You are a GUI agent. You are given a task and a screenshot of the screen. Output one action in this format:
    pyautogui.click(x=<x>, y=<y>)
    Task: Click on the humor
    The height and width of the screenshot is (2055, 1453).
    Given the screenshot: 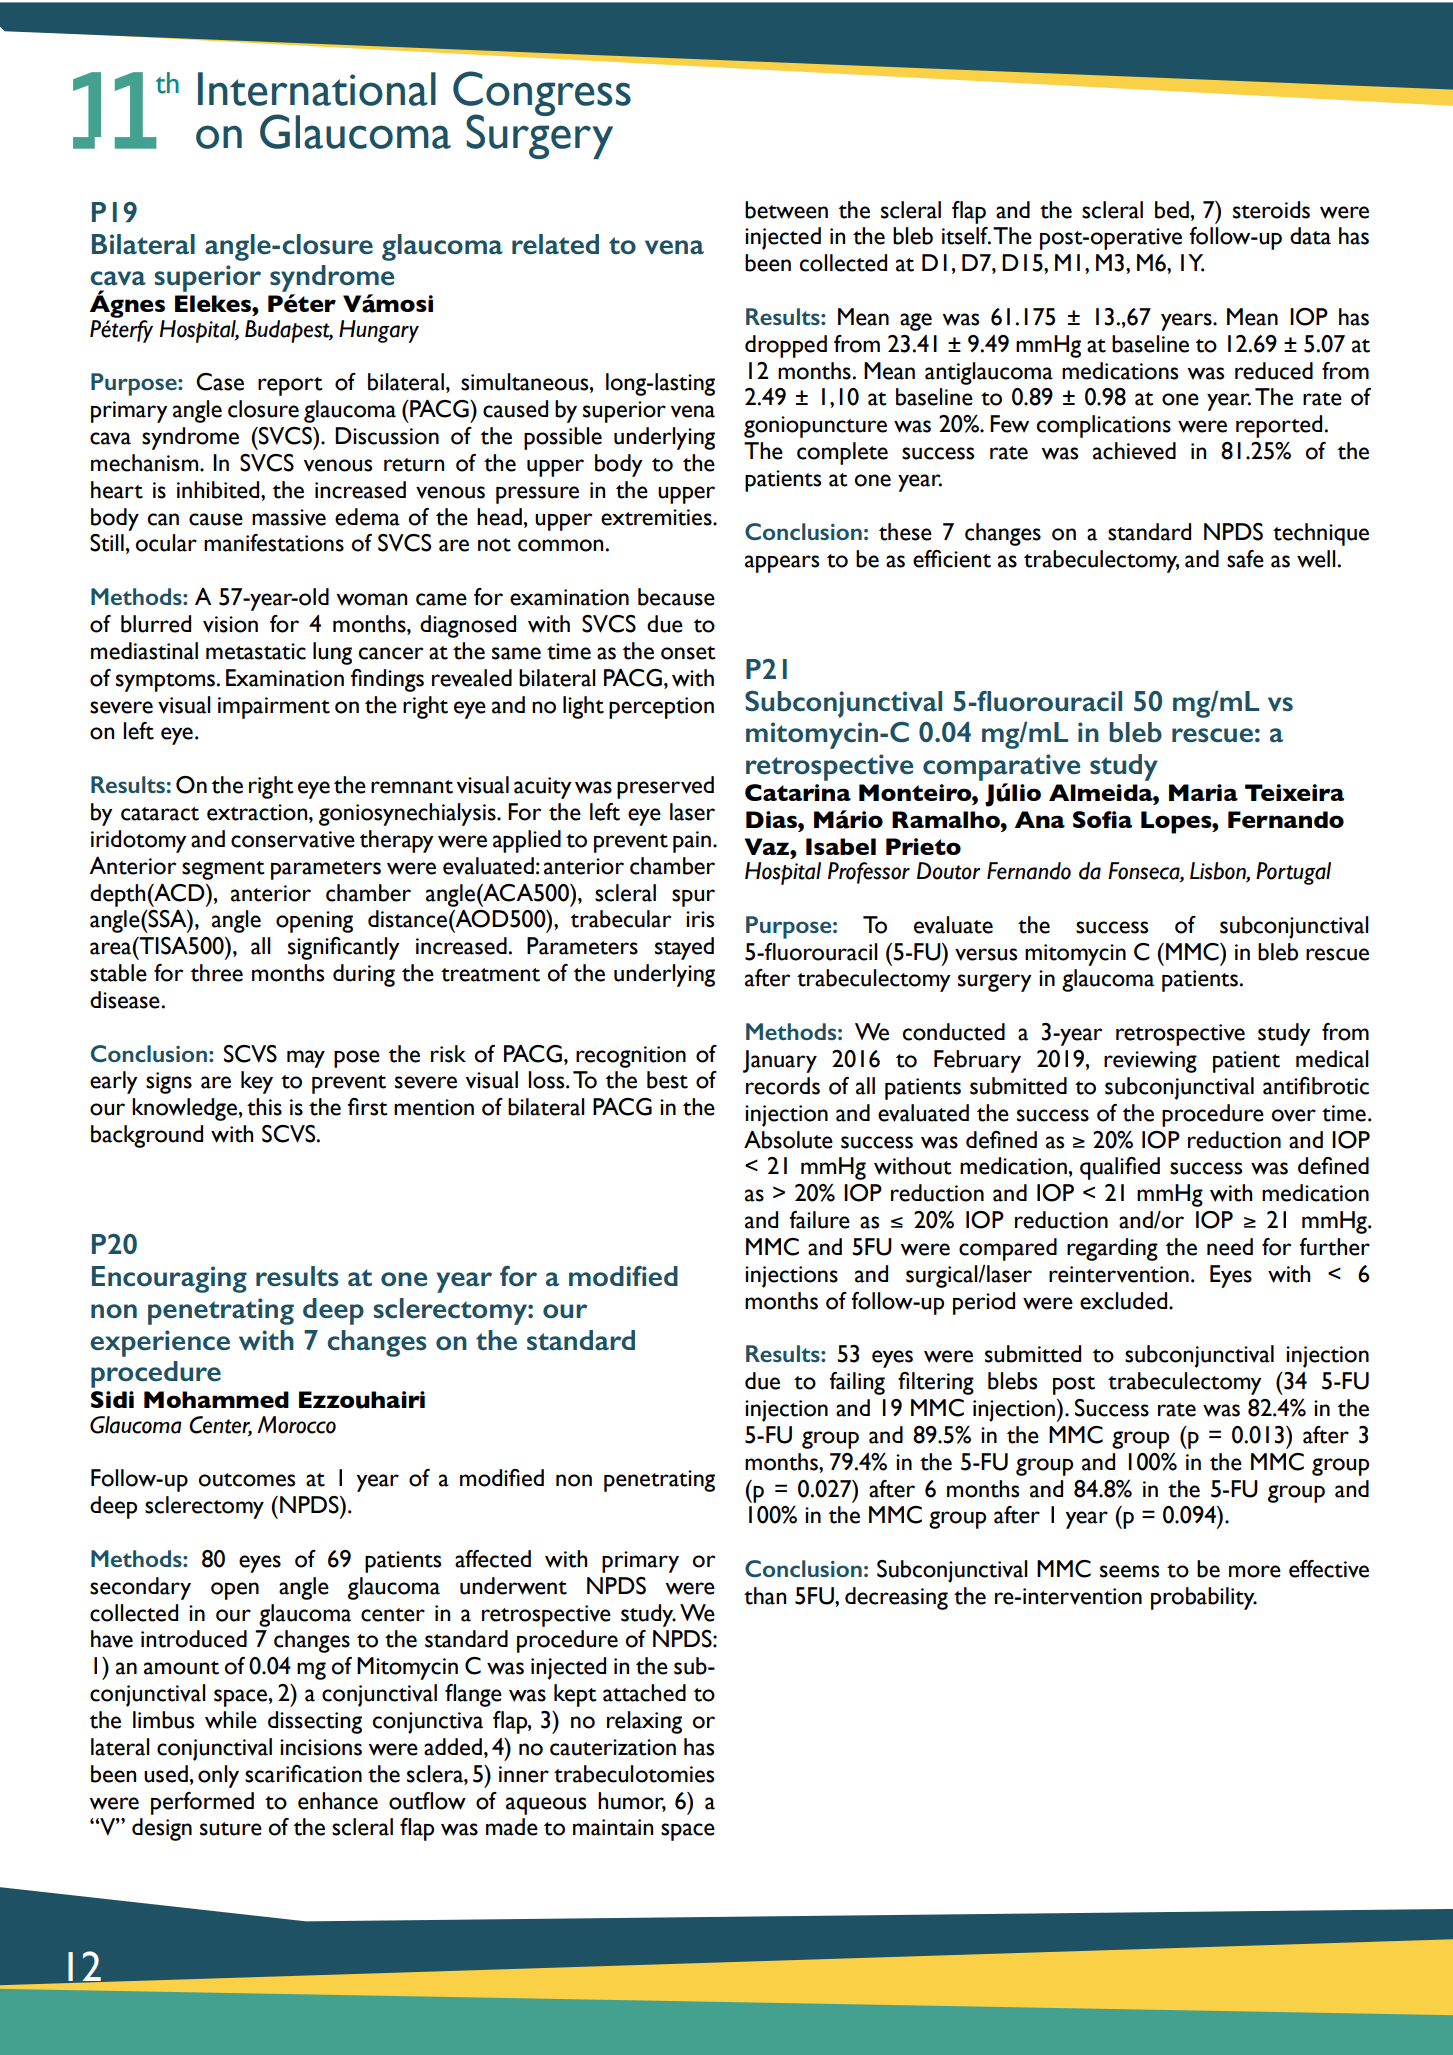 What is the action you would take?
    pyautogui.click(x=632, y=1801)
